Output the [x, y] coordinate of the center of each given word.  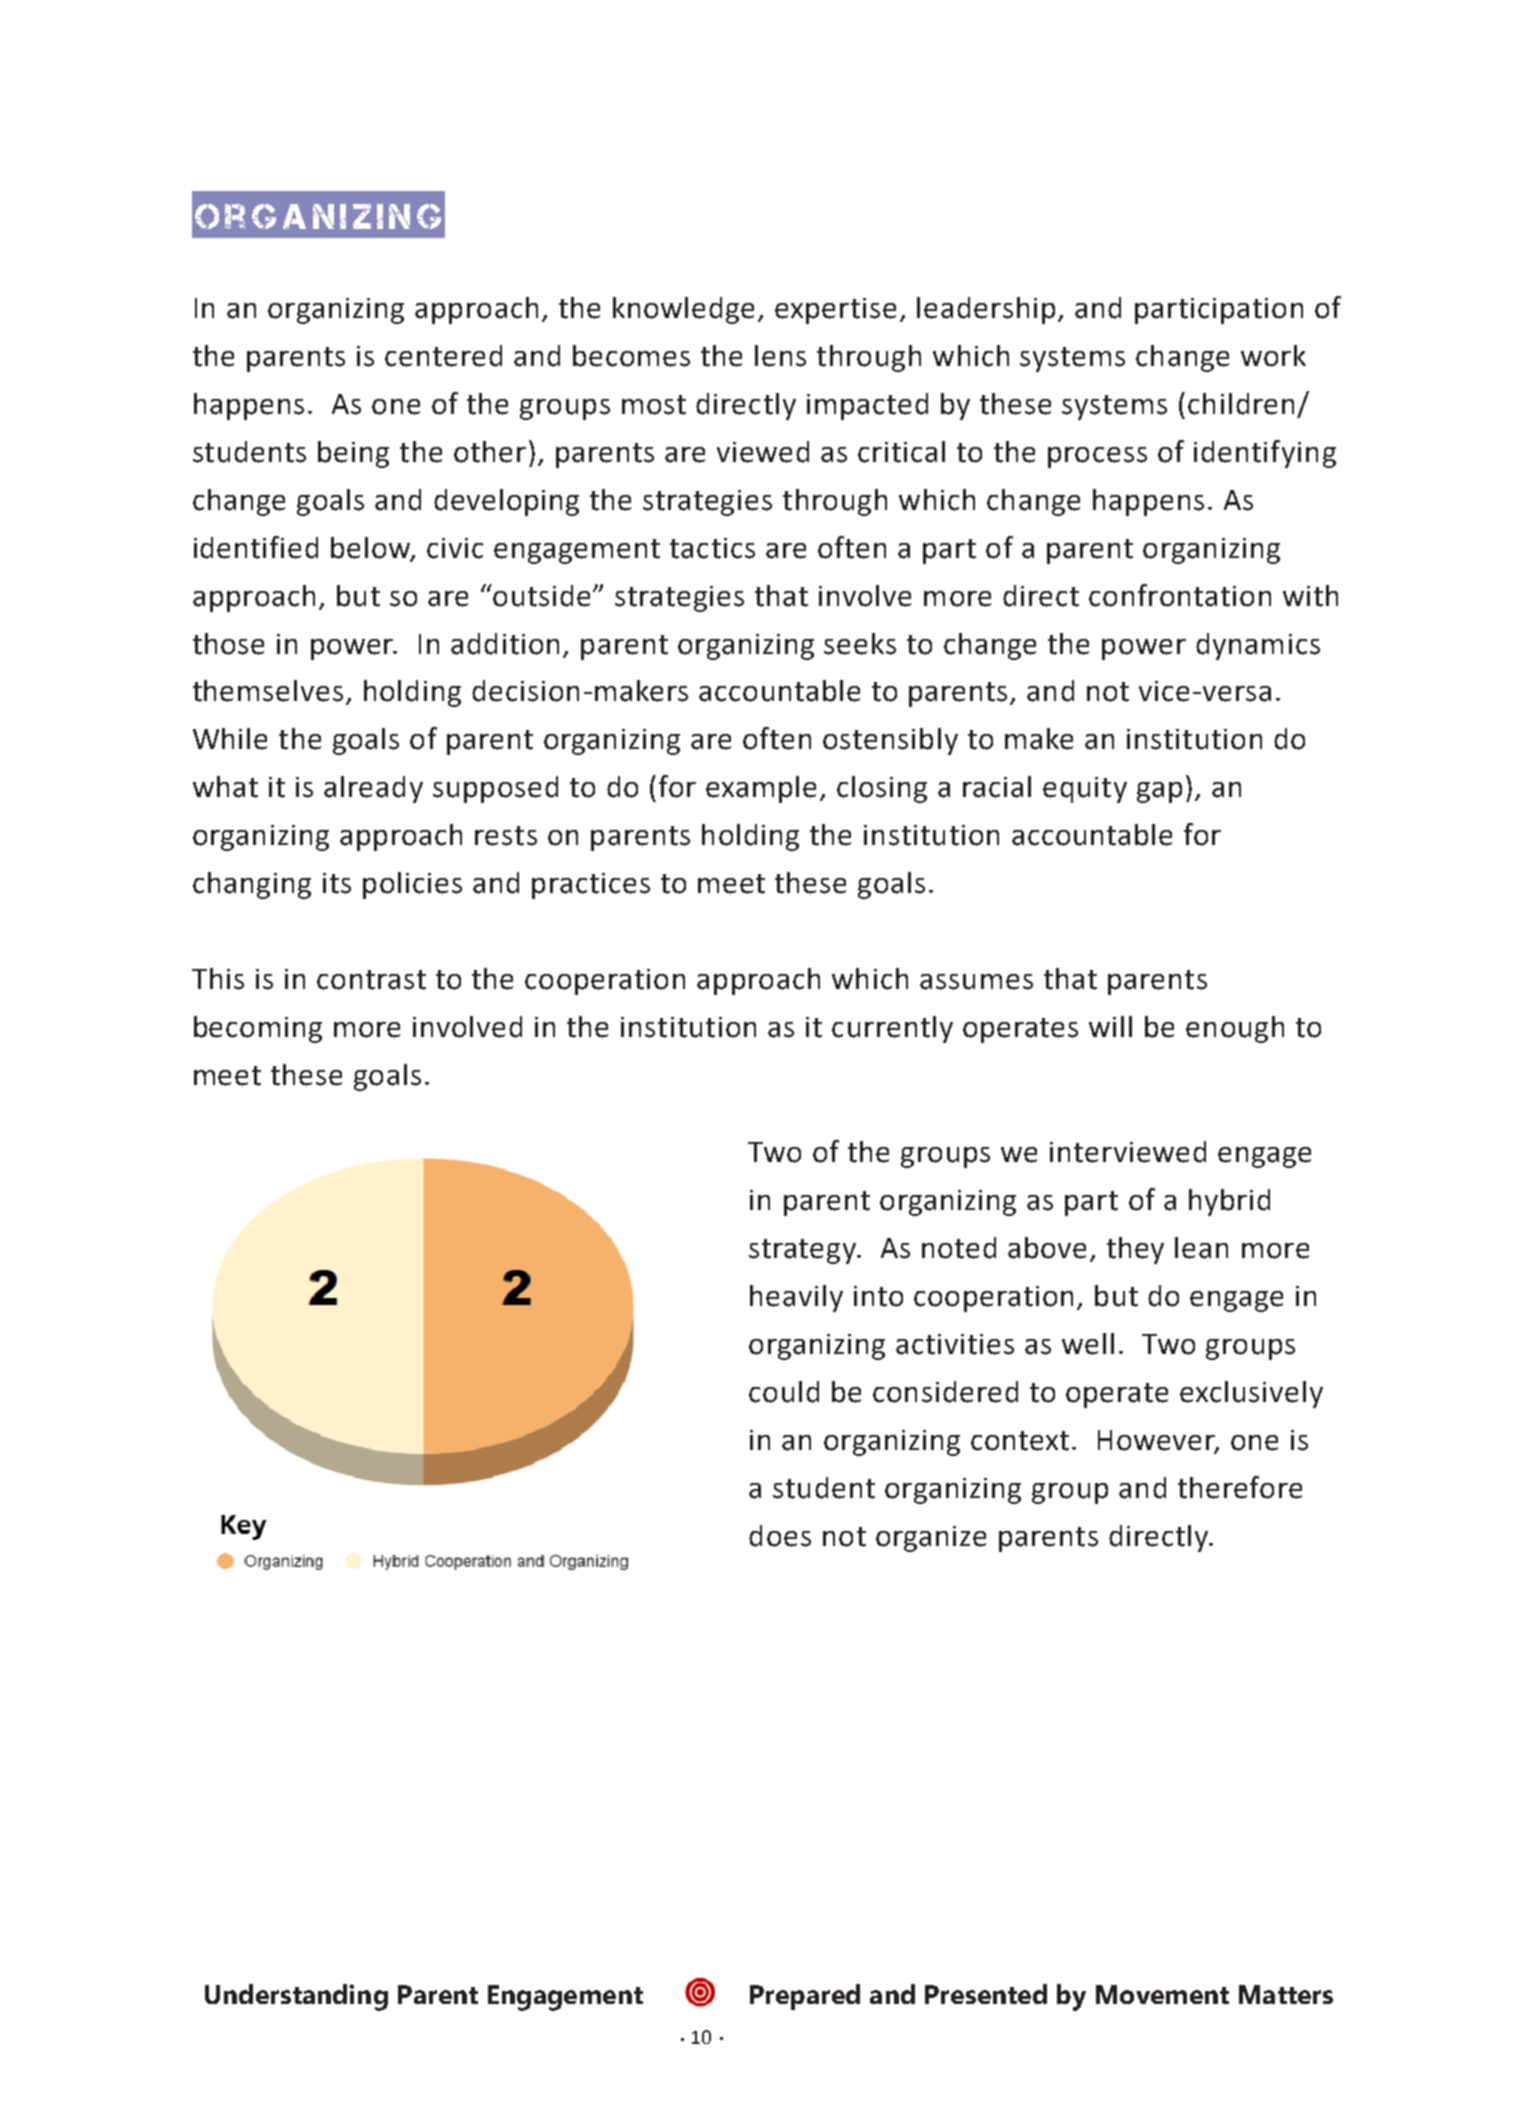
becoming [258, 1029]
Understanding [296, 1997]
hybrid [1229, 1202]
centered [443, 356]
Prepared [805, 1997]
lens [780, 356]
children [1241, 404]
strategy [804, 1251]
